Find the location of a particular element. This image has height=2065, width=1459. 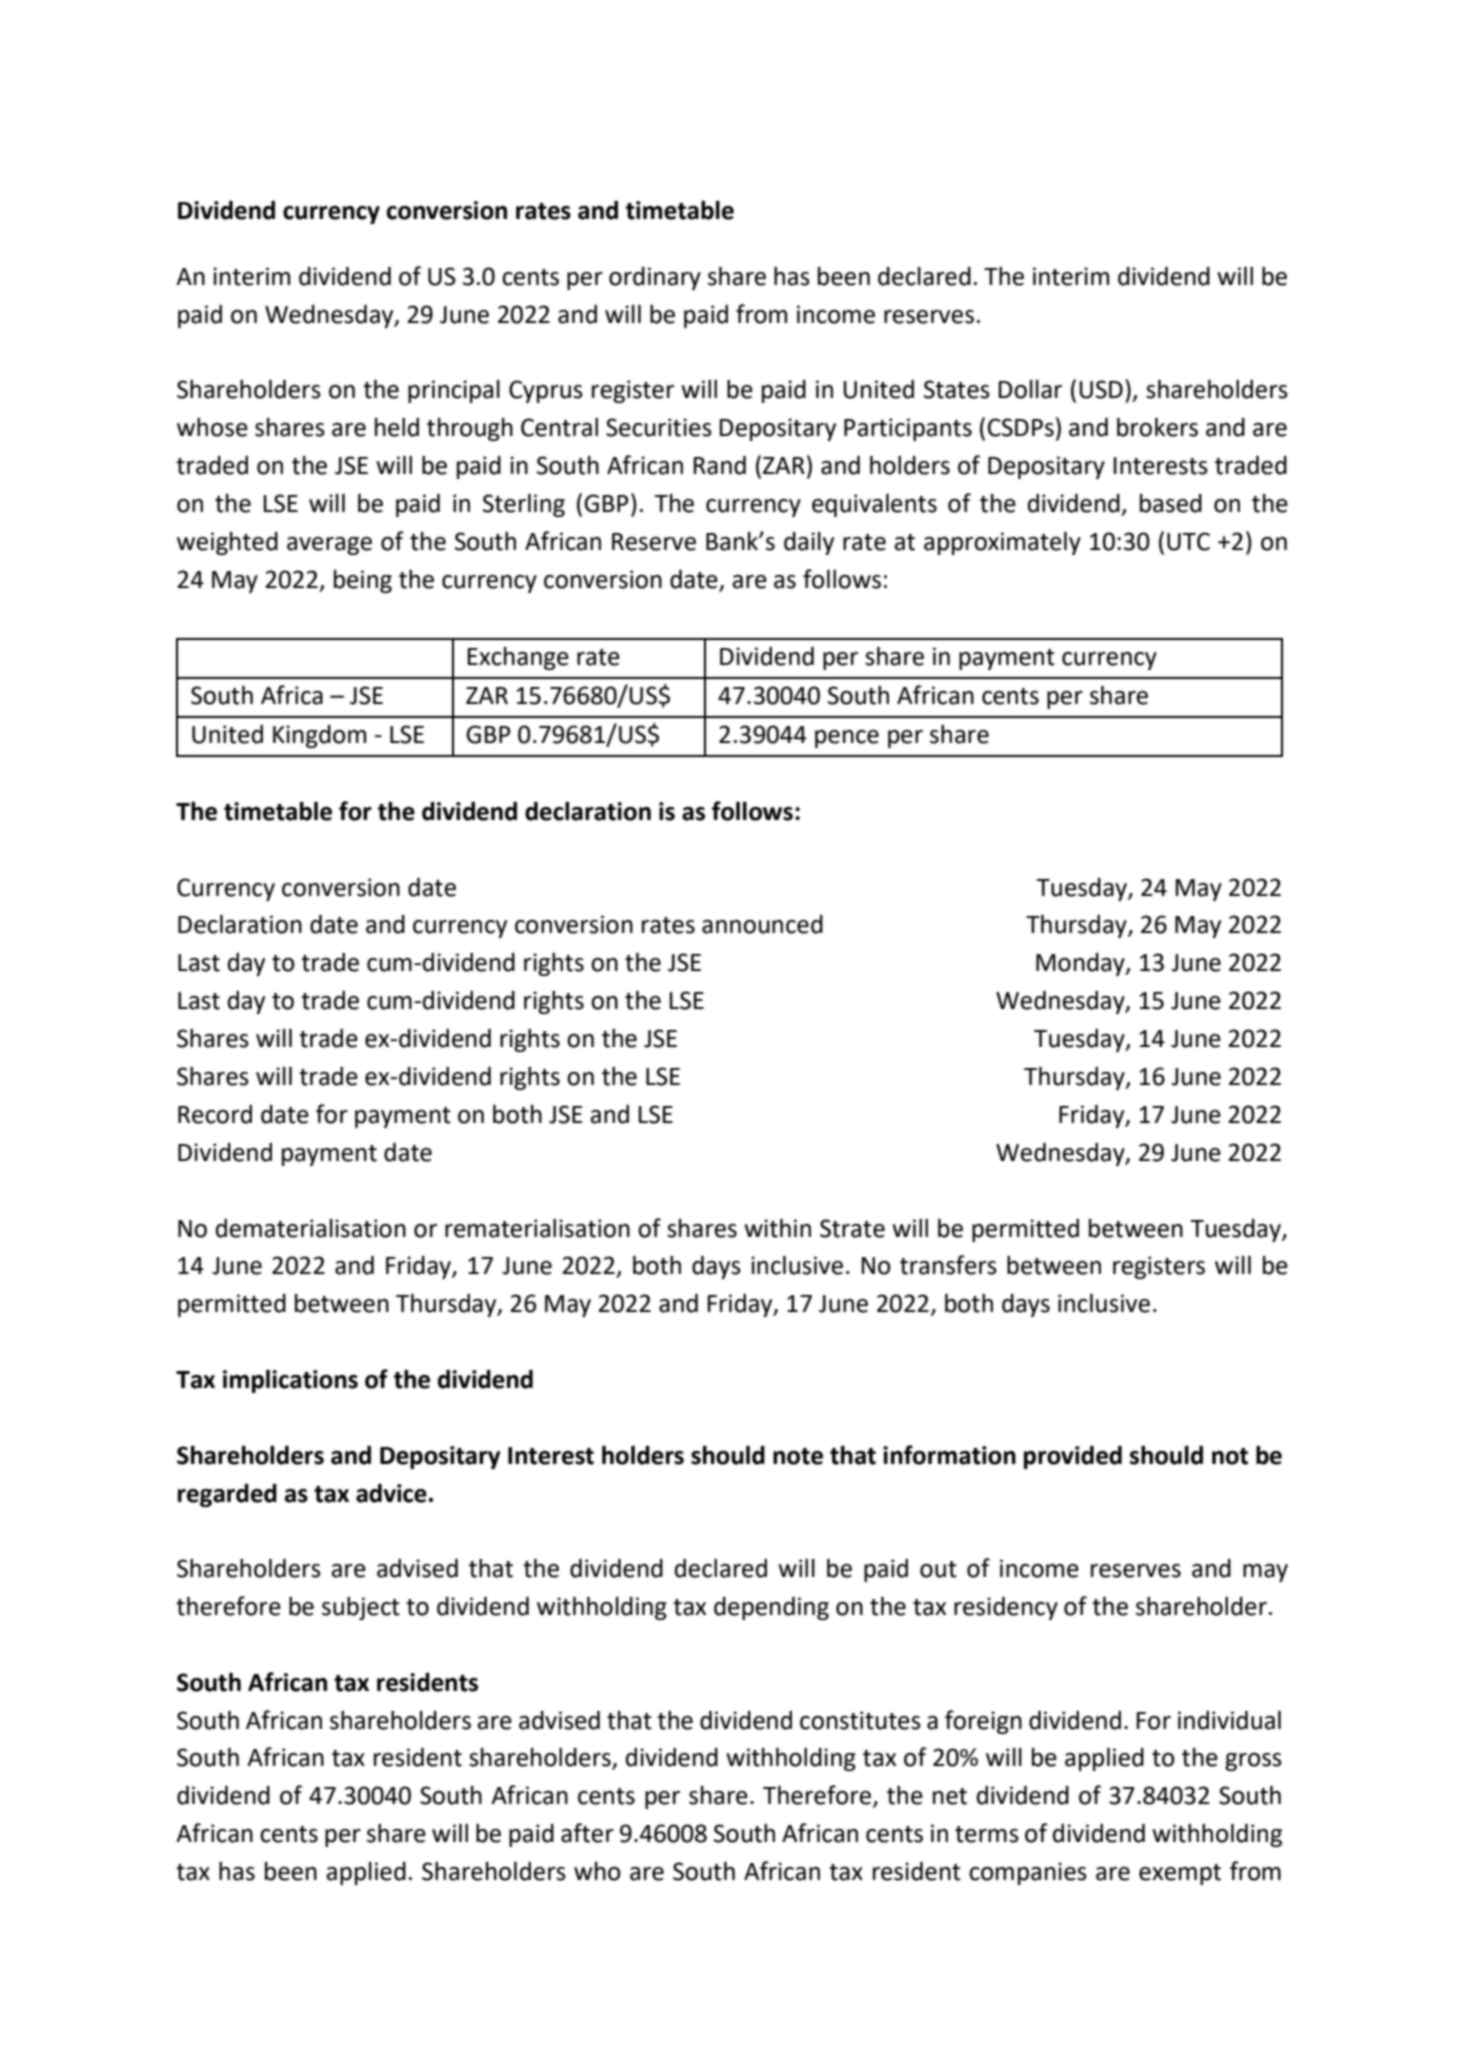

Record is located at coordinates (215, 1114).
